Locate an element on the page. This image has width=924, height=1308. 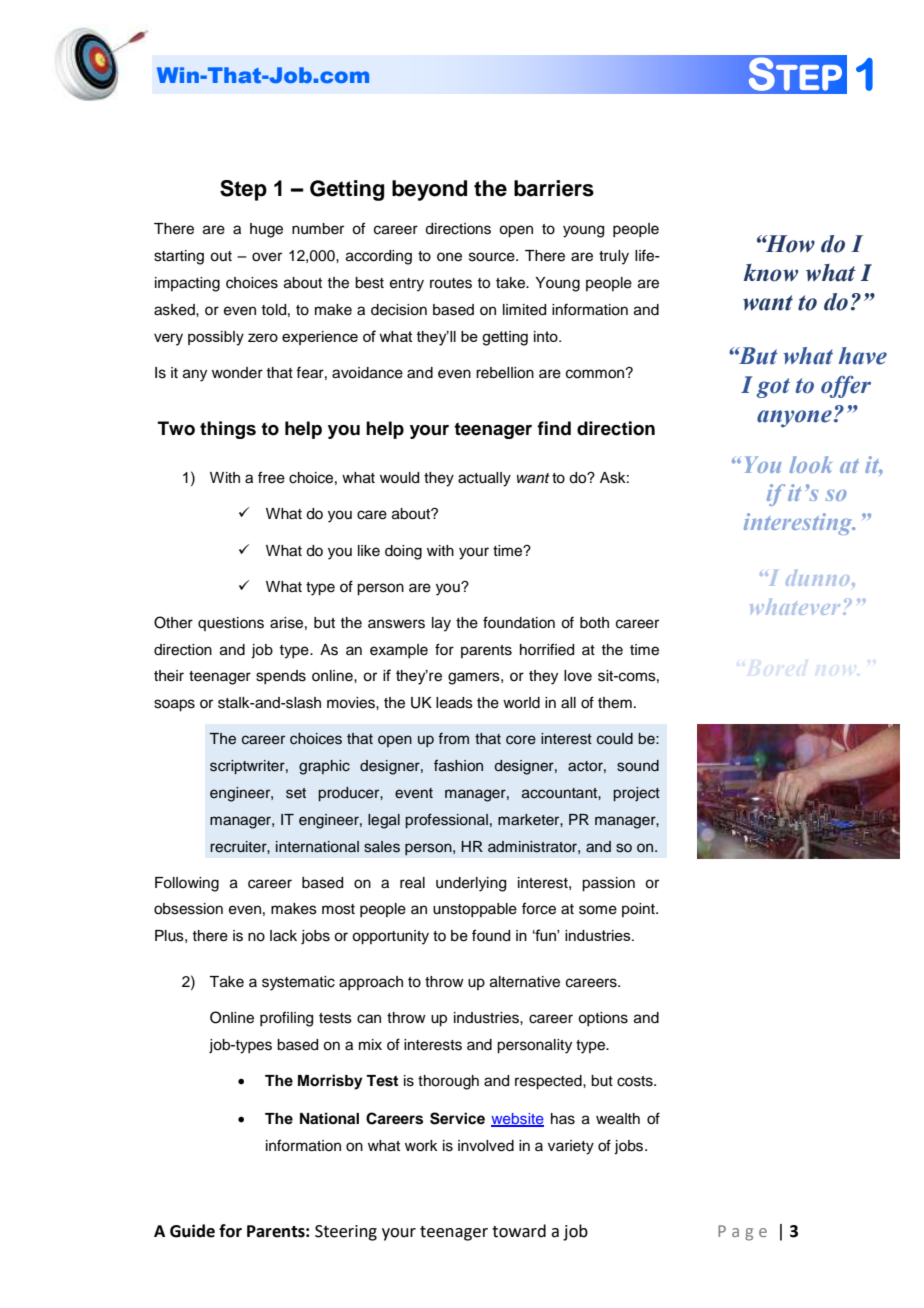
huge is located at coordinates (266, 230).
